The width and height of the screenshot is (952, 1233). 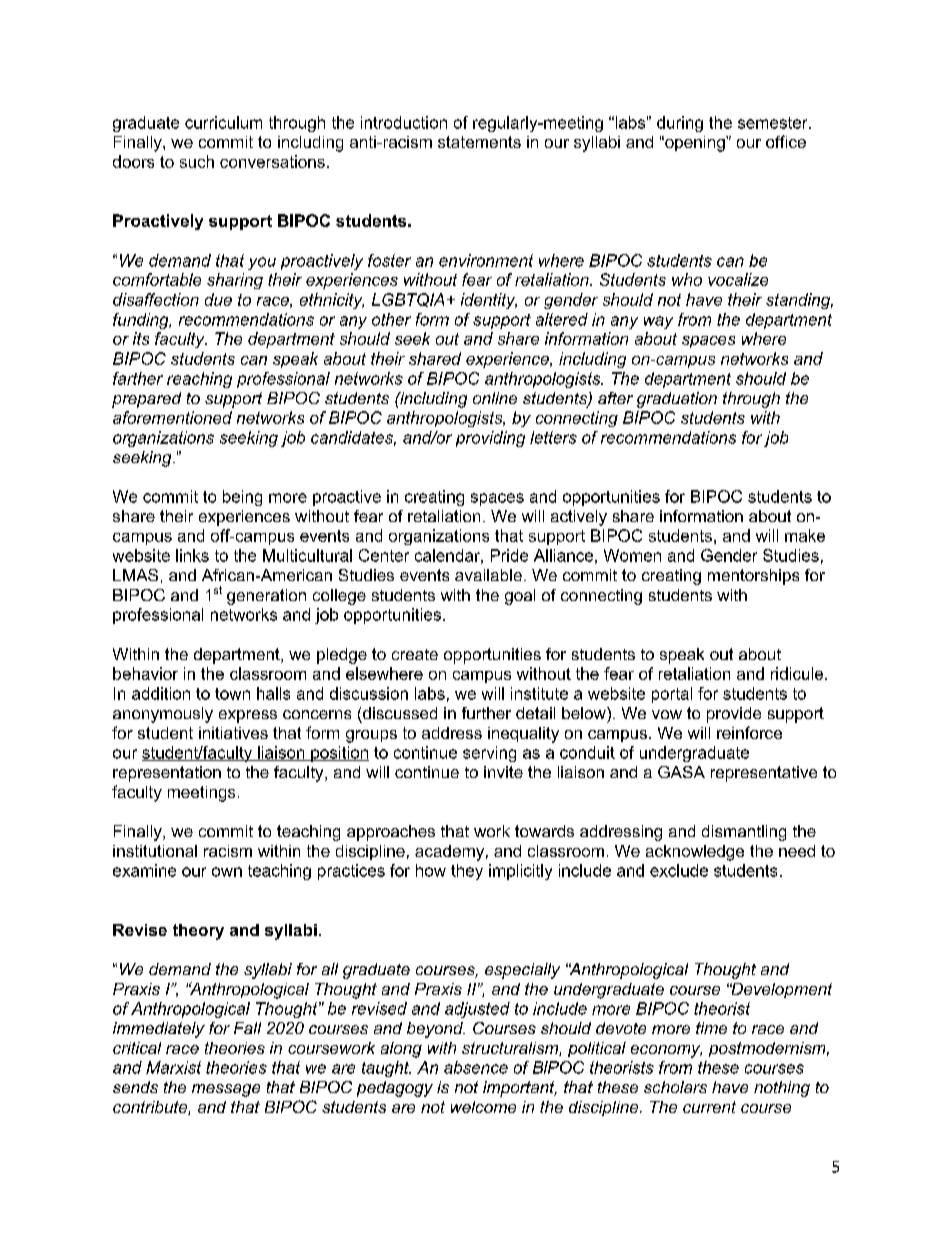 What do you see at coordinates (476, 1067) in the screenshot?
I see `absence` at bounding box center [476, 1067].
